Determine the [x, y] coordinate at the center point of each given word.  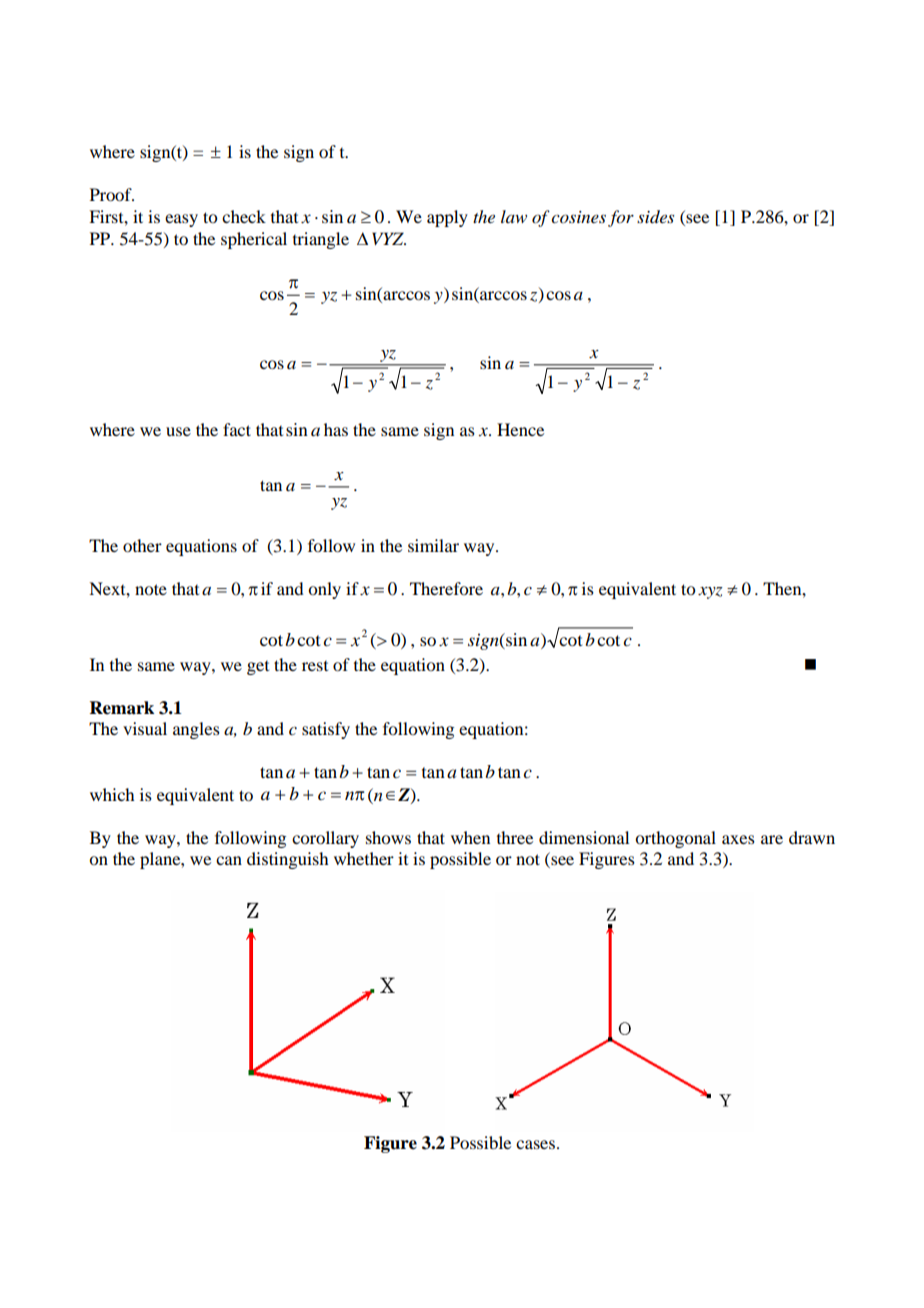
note [151, 589]
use [178, 431]
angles [196, 730]
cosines [578, 217]
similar [433, 545]
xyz [710, 593]
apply [447, 218]
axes [738, 839]
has [336, 429]
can [229, 860]
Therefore [446, 588]
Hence [520, 429]
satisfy [326, 730]
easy [181, 220]
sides [655, 217]
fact [237, 429]
